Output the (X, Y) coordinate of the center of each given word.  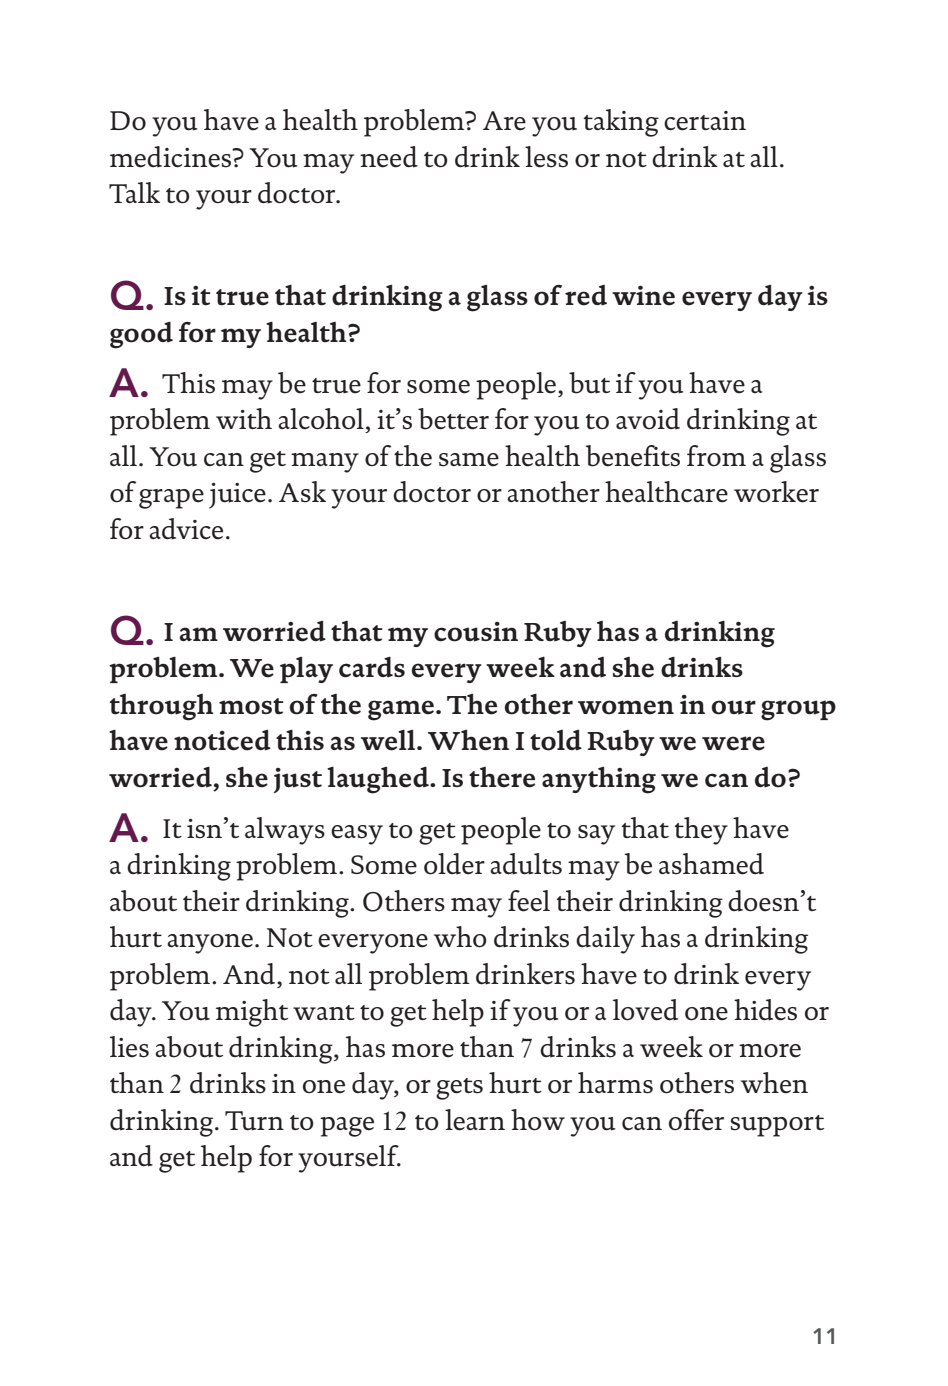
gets (459, 1089)
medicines (172, 157)
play (306, 670)
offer (696, 1120)
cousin (476, 632)
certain (705, 121)
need (389, 157)
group (798, 710)
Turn (254, 1121)
